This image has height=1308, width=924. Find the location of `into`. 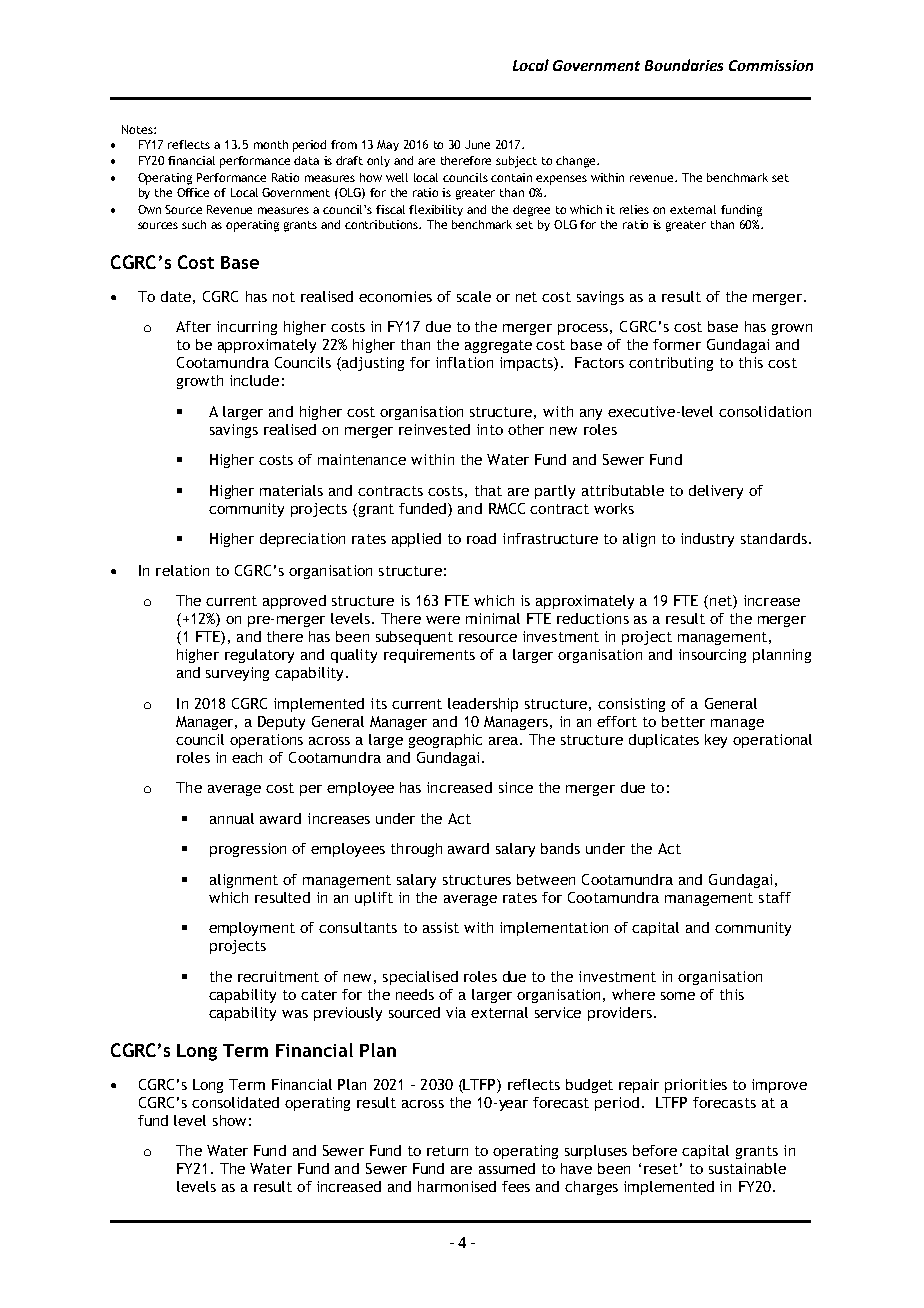

into is located at coordinates (490, 429).
